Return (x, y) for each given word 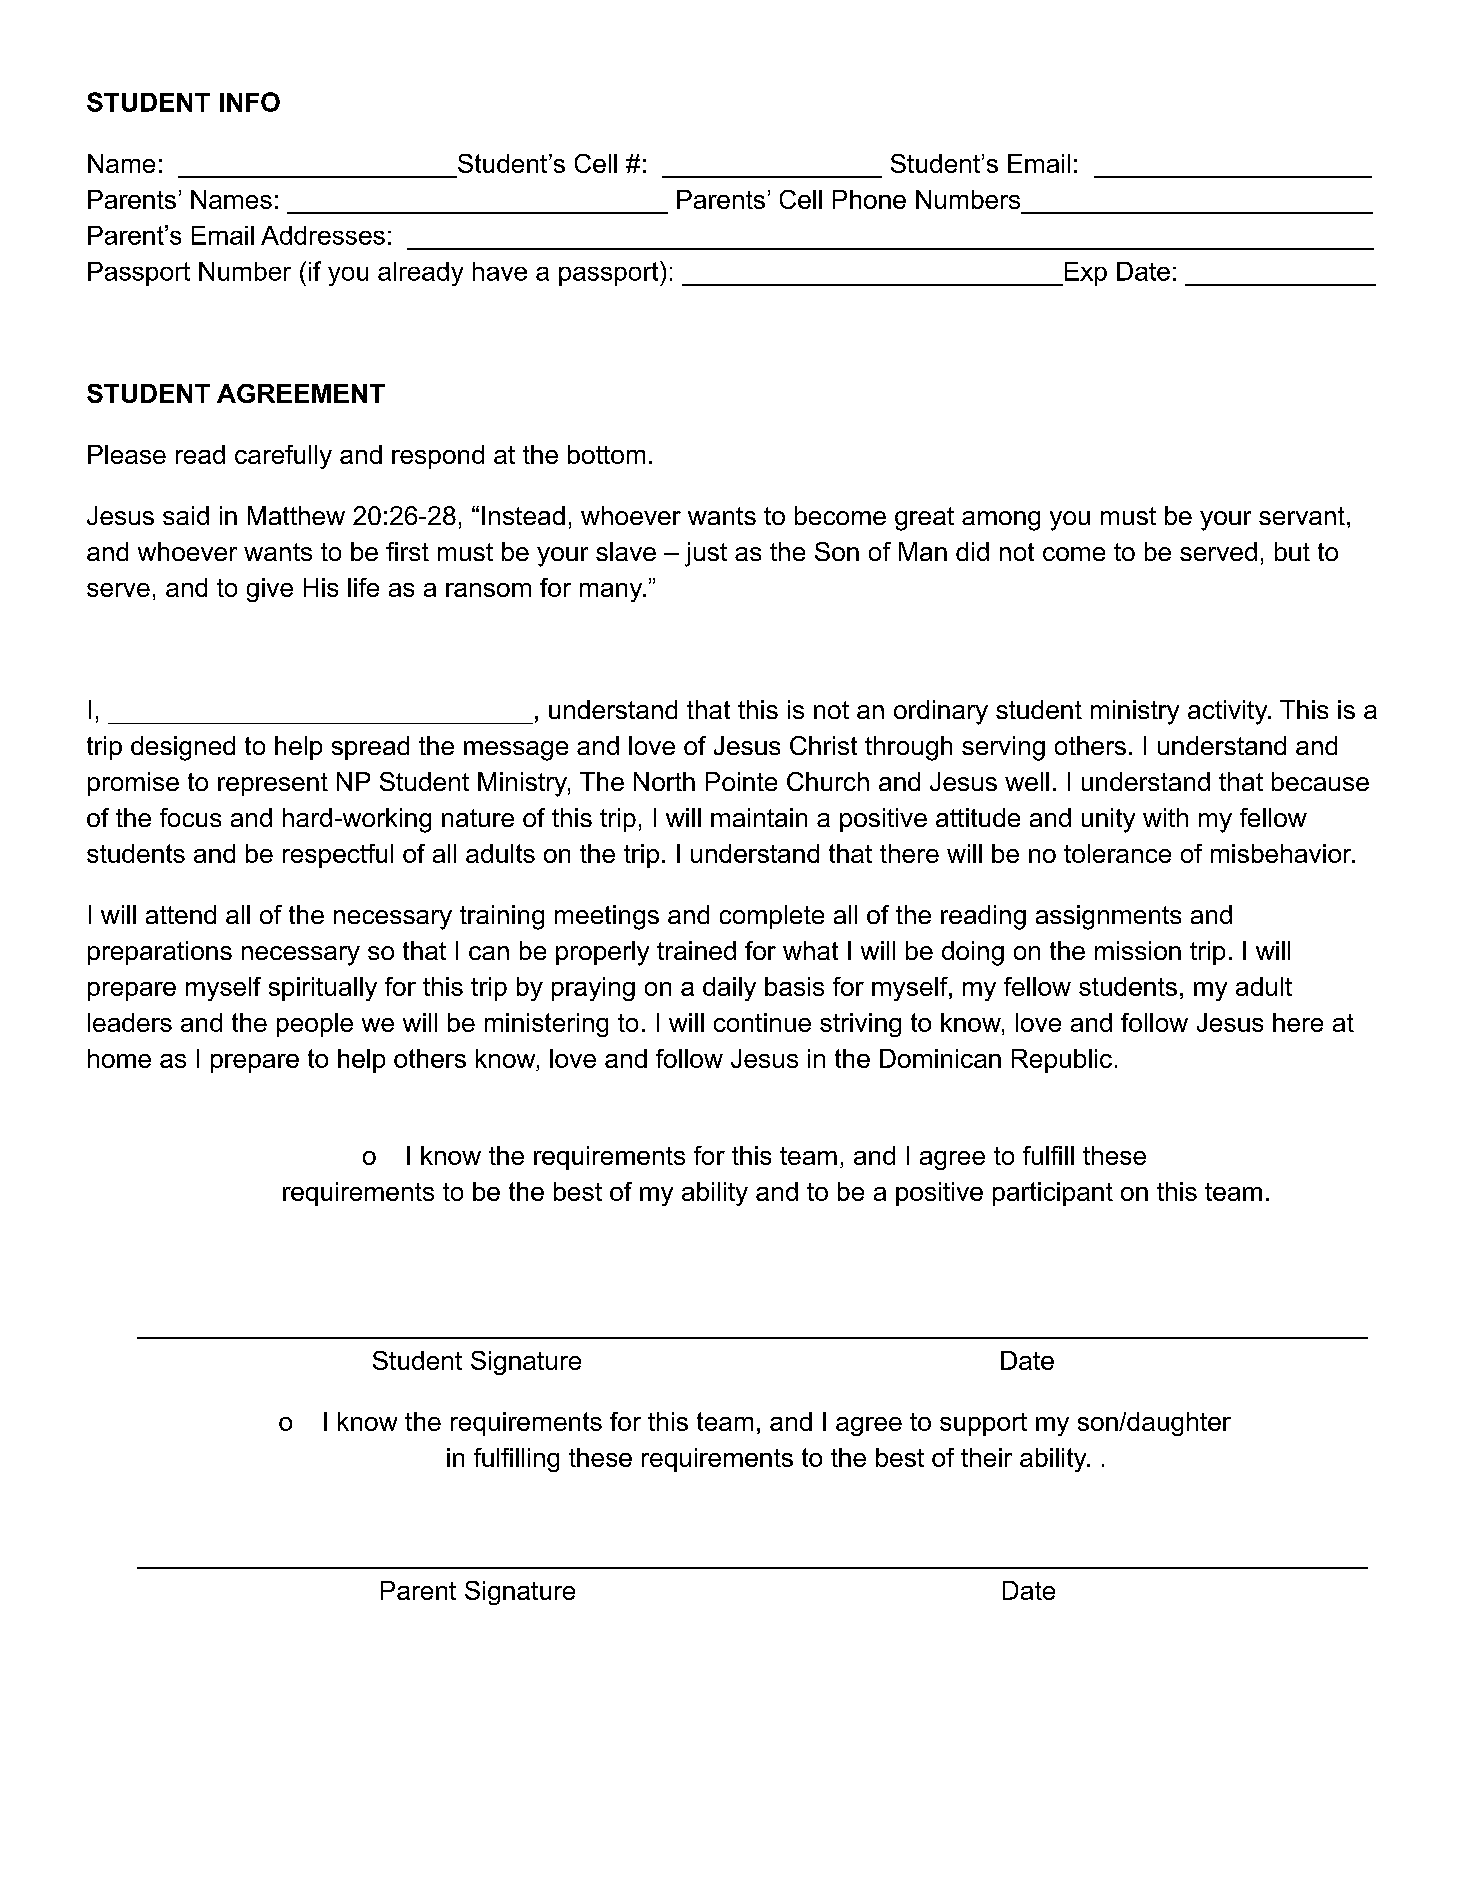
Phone (869, 199)
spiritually (323, 989)
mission (1138, 950)
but (1292, 551)
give (270, 590)
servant (1302, 516)
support (983, 1424)
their (986, 1457)
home (119, 1058)
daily (729, 989)
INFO (250, 102)
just (706, 554)
